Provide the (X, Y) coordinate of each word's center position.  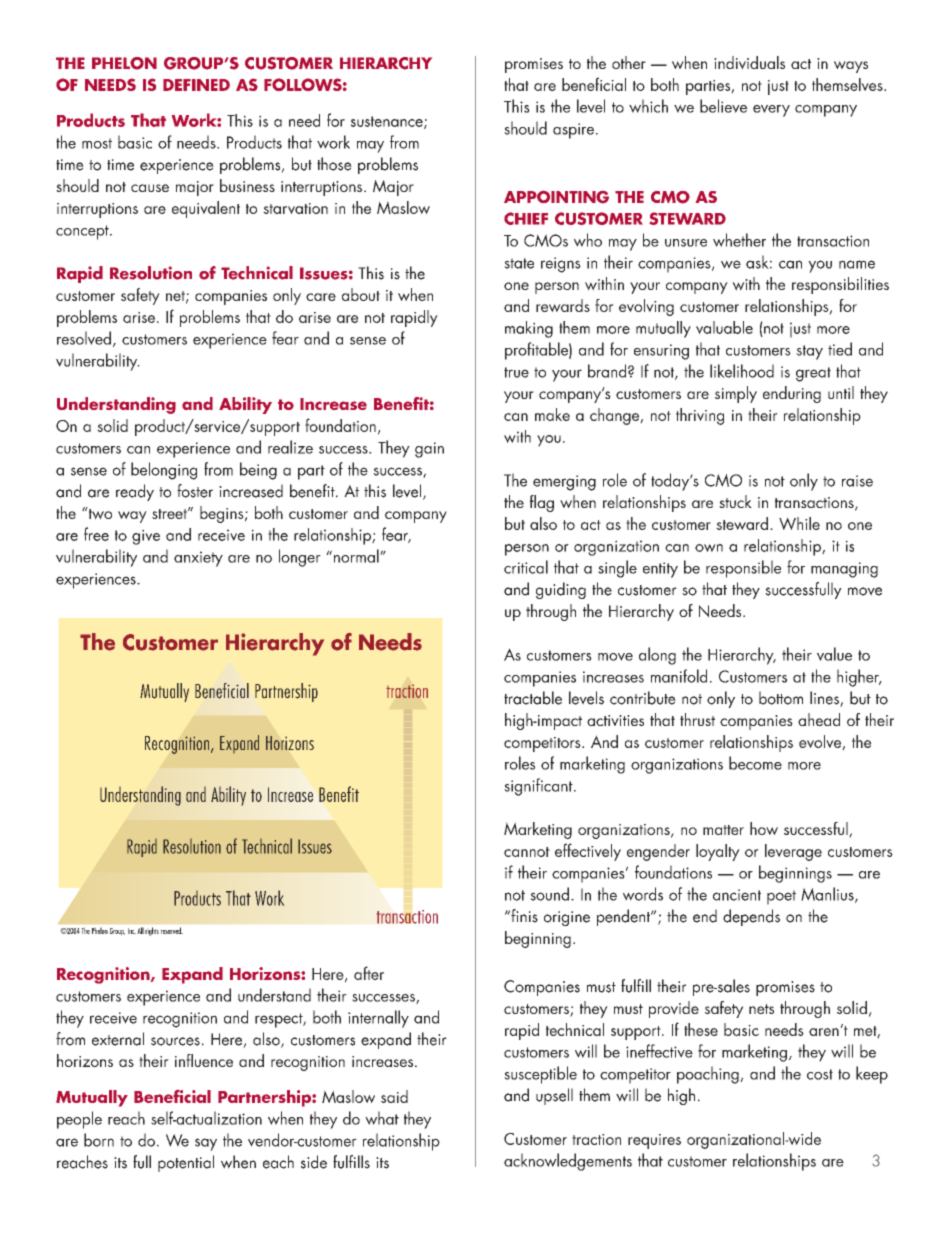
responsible (743, 569)
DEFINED (196, 85)
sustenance (388, 122)
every (771, 111)
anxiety (198, 559)
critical (526, 567)
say (206, 1144)
